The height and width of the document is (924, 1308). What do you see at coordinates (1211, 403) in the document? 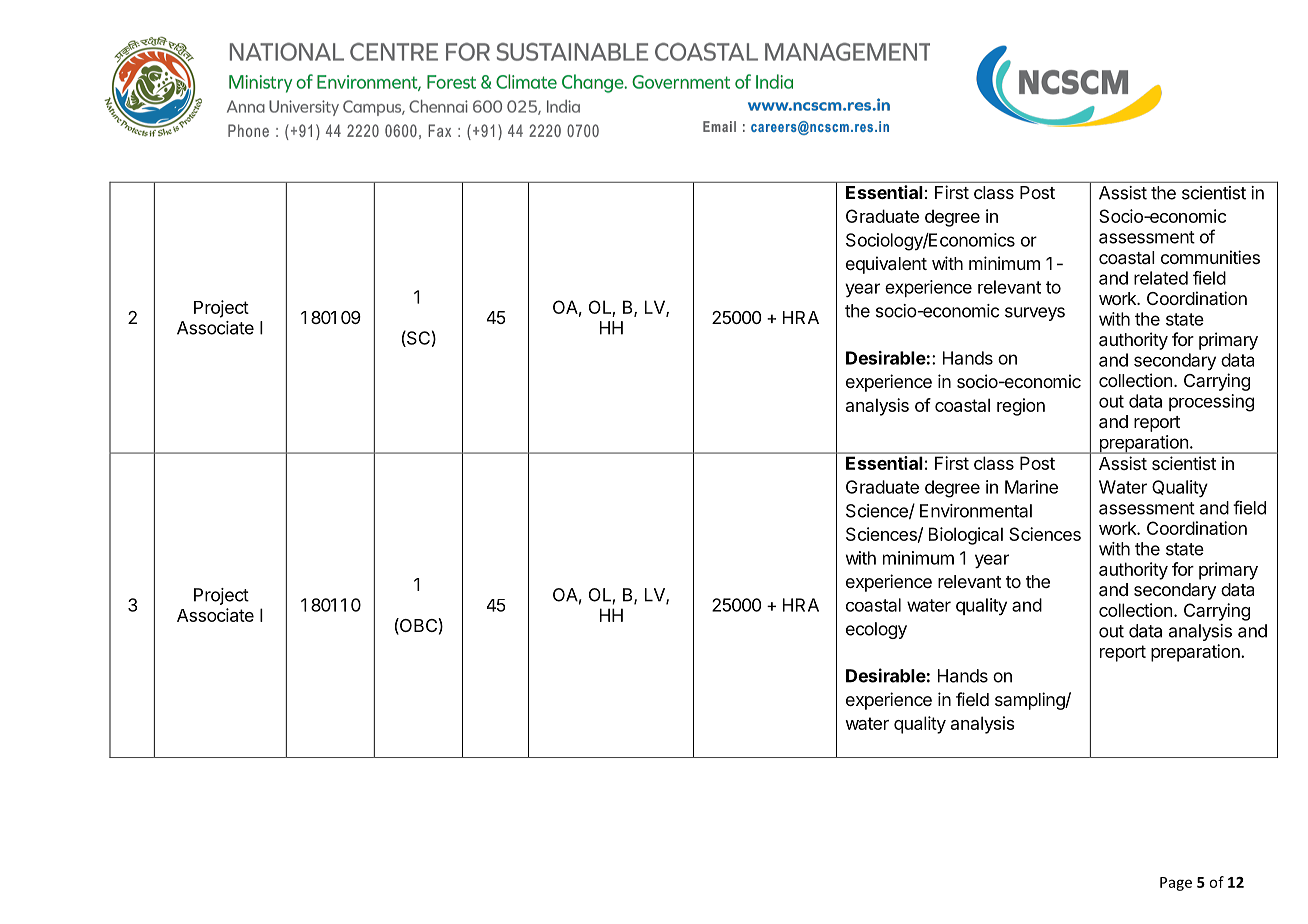
I see `processing` at bounding box center [1211, 403].
